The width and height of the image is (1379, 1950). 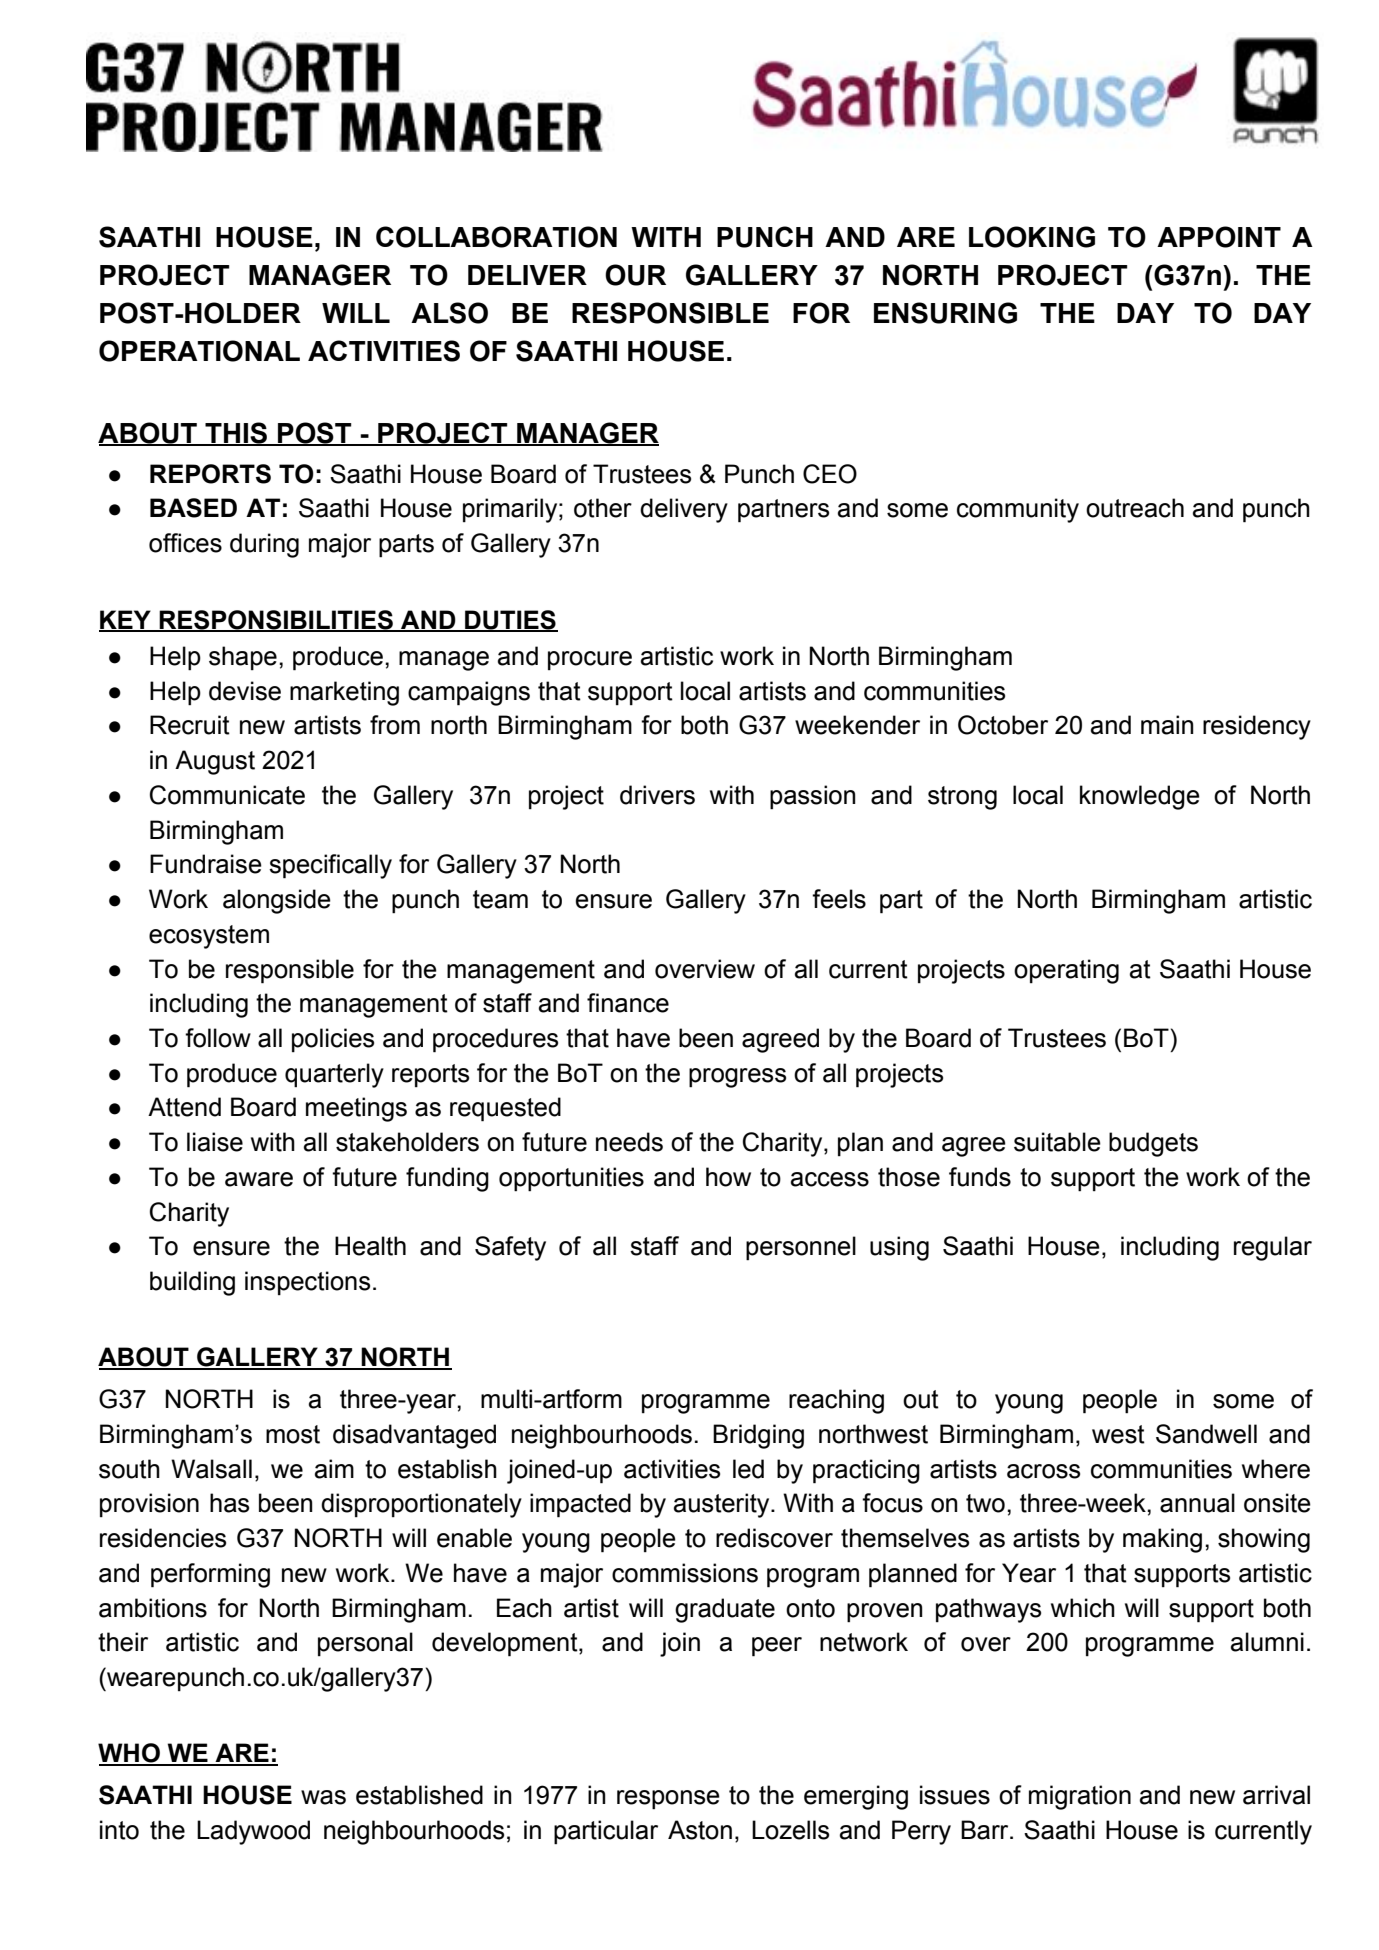 I want to click on progress, so click(x=737, y=1078).
